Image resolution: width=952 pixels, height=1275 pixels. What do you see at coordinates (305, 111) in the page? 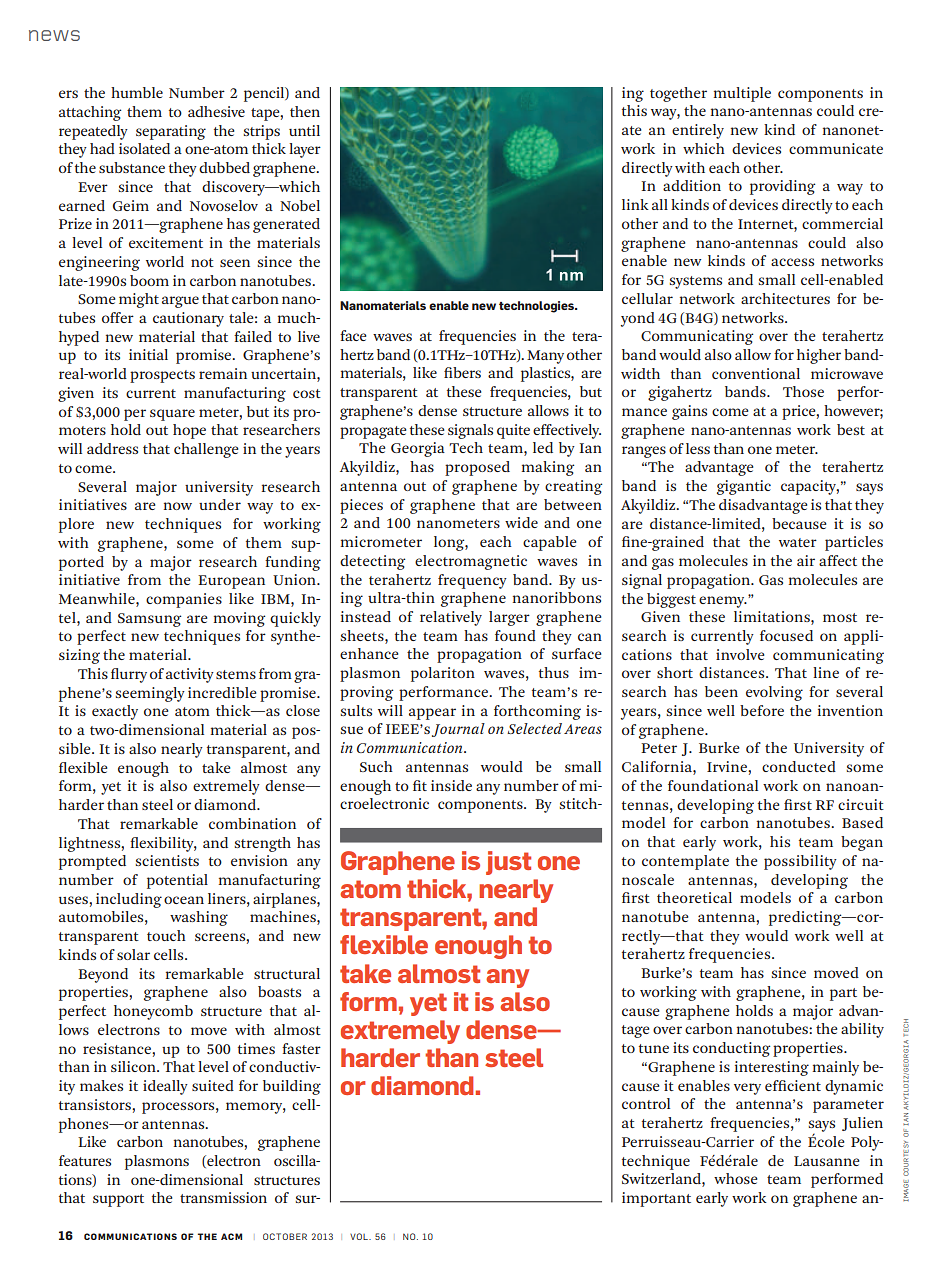
I see `then` at bounding box center [305, 111].
